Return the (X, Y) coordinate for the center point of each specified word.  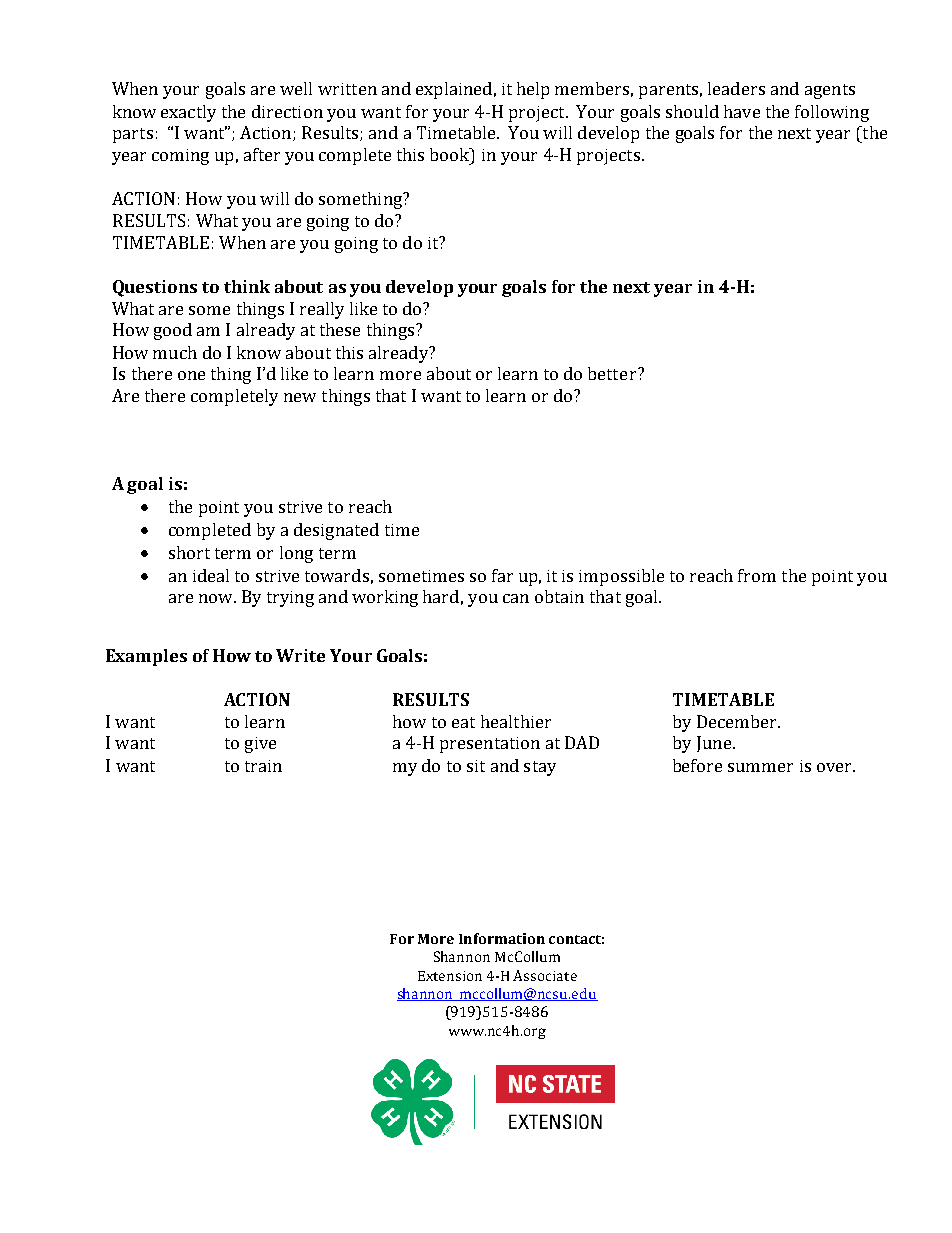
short (189, 552)
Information (502, 938)
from (757, 575)
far (502, 575)
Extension (450, 976)
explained (454, 90)
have (742, 111)
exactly (188, 113)
